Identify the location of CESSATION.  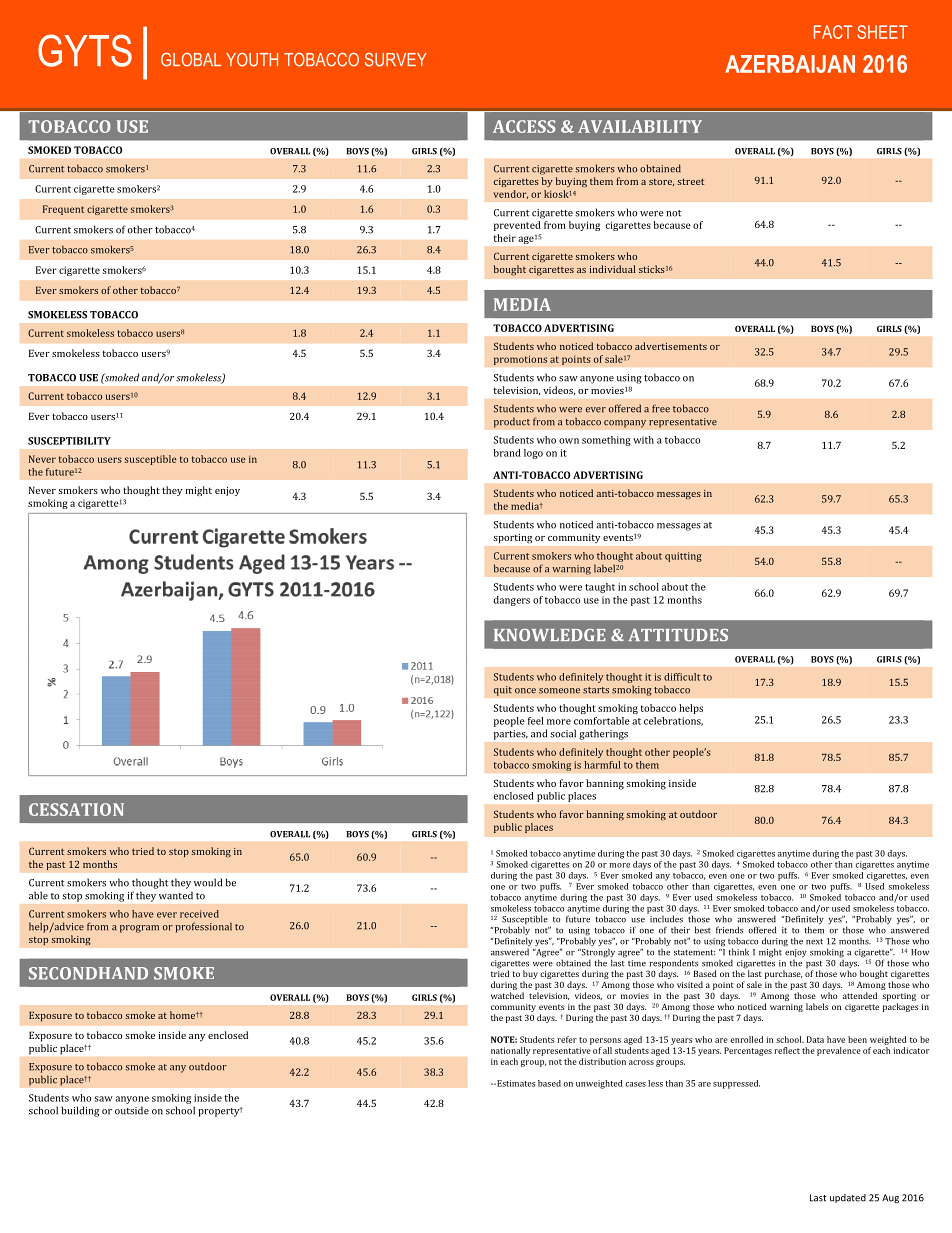
(76, 809).
